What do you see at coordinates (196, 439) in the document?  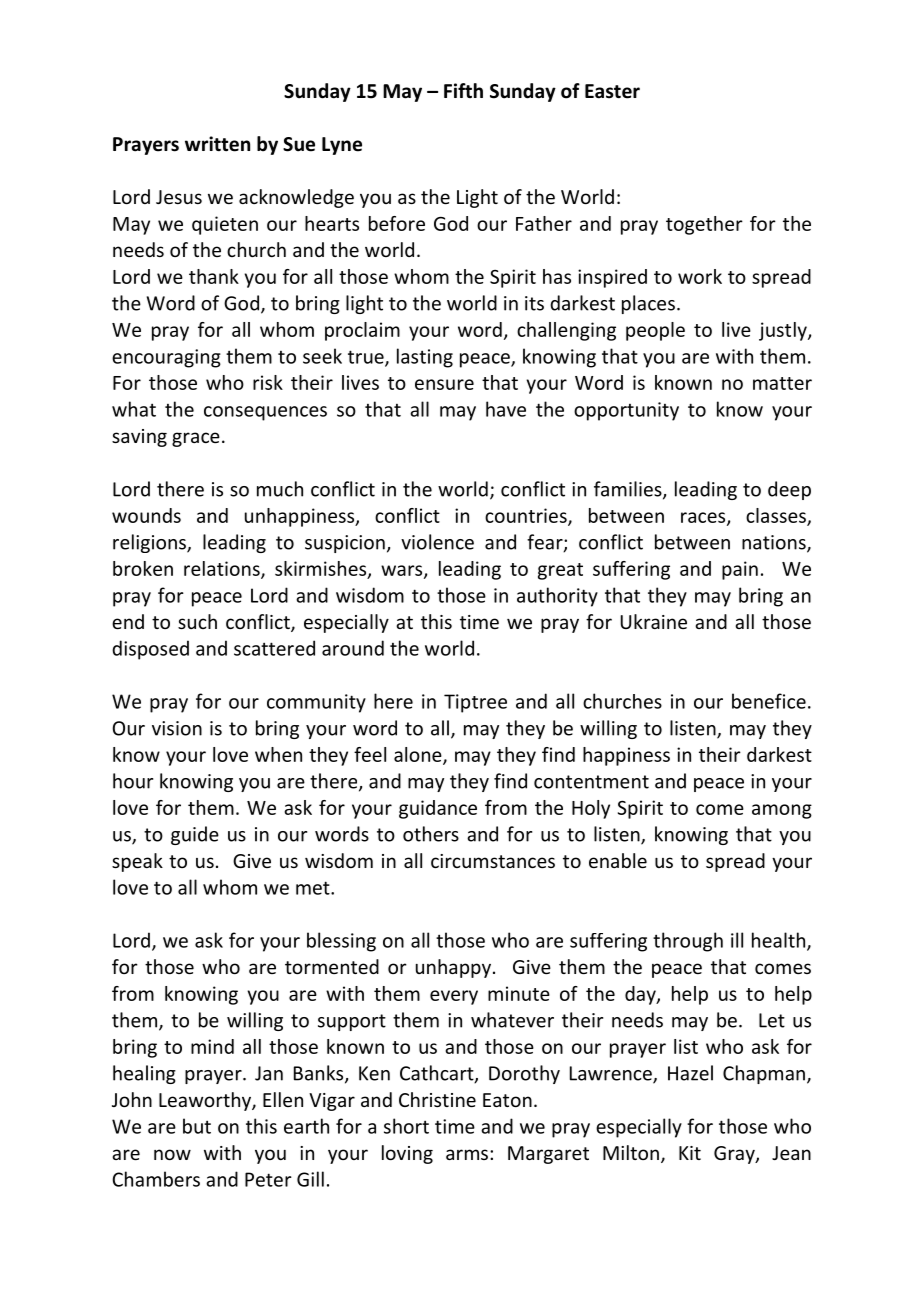 I see `grace` at bounding box center [196, 439].
